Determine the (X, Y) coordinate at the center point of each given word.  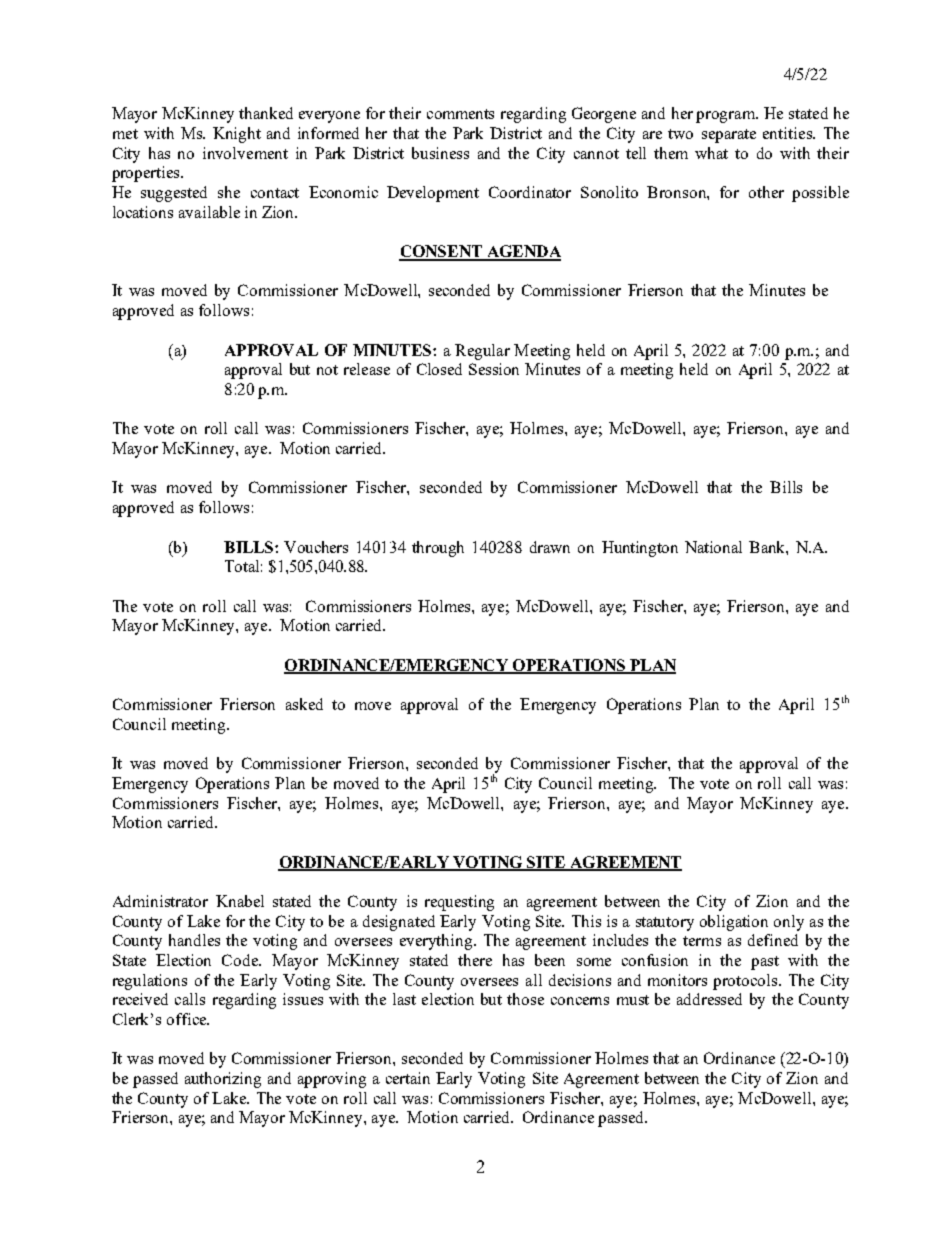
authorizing (223, 1080)
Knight (237, 135)
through (438, 549)
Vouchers (316, 547)
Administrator (160, 901)
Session (494, 369)
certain (408, 1078)
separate (729, 136)
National (713, 547)
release (367, 369)
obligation (734, 923)
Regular (482, 352)
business (440, 153)
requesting (459, 903)
